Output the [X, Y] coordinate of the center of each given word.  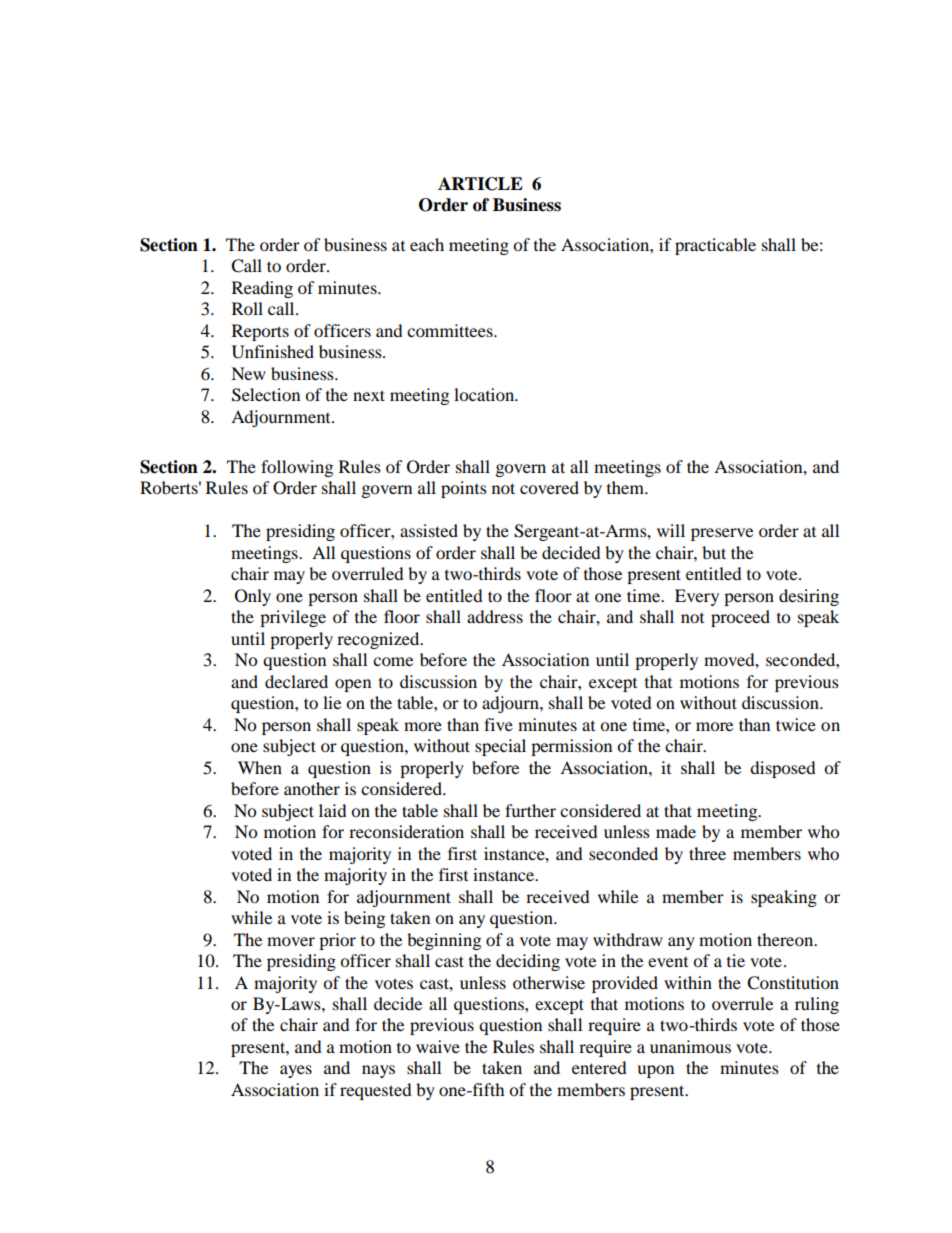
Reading [262, 289]
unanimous [690, 1046]
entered [599, 1067]
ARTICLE [480, 184]
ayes [296, 1071]
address [495, 616]
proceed [740, 618]
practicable [715, 246]
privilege [293, 618]
